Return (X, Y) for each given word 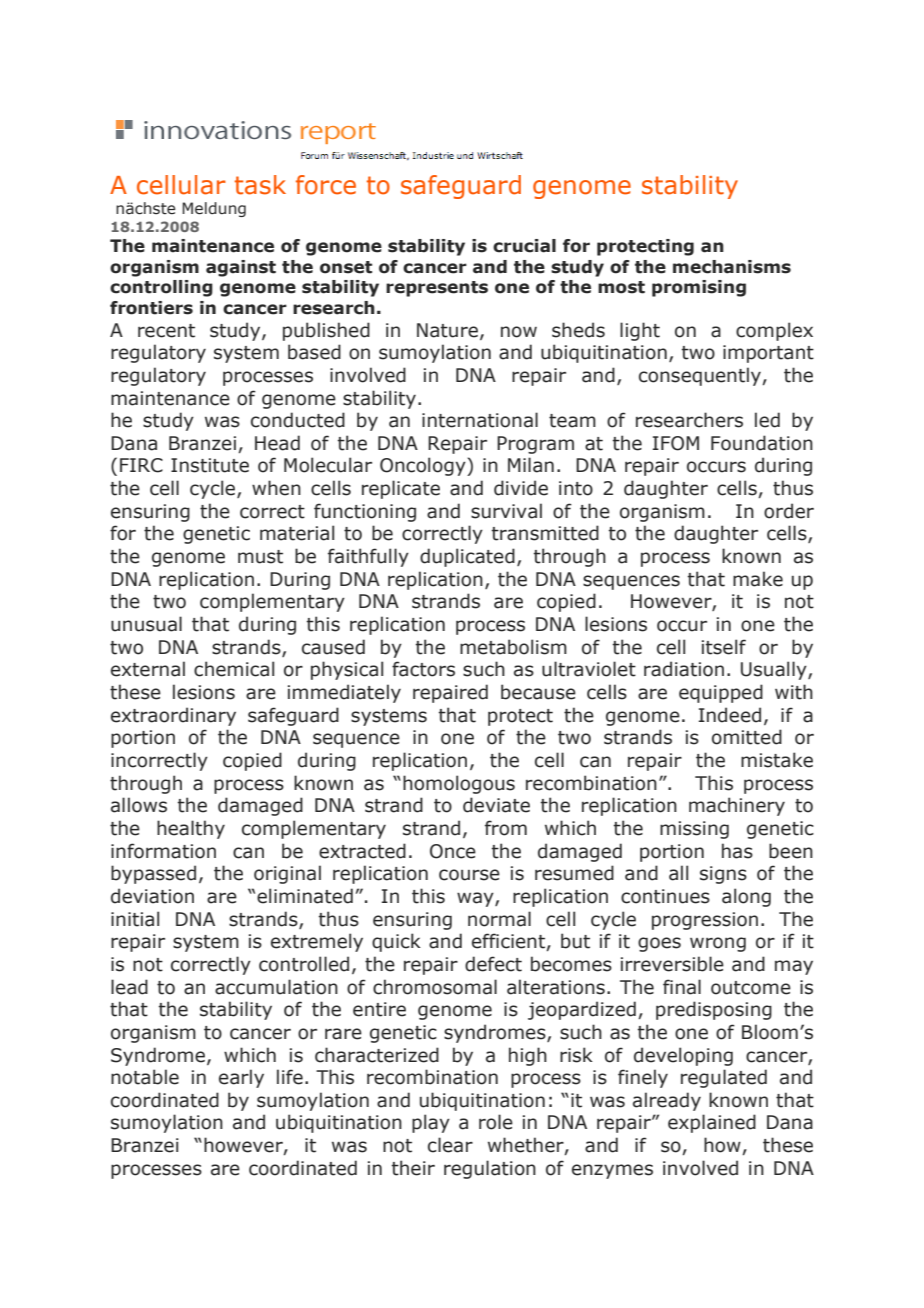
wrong (718, 944)
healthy (191, 829)
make (758, 579)
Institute (210, 465)
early (241, 1078)
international (480, 420)
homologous (459, 784)
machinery (737, 806)
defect (493, 964)
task (260, 185)
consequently (701, 376)
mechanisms (732, 267)
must (260, 557)
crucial (524, 246)
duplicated (467, 557)
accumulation (276, 987)
